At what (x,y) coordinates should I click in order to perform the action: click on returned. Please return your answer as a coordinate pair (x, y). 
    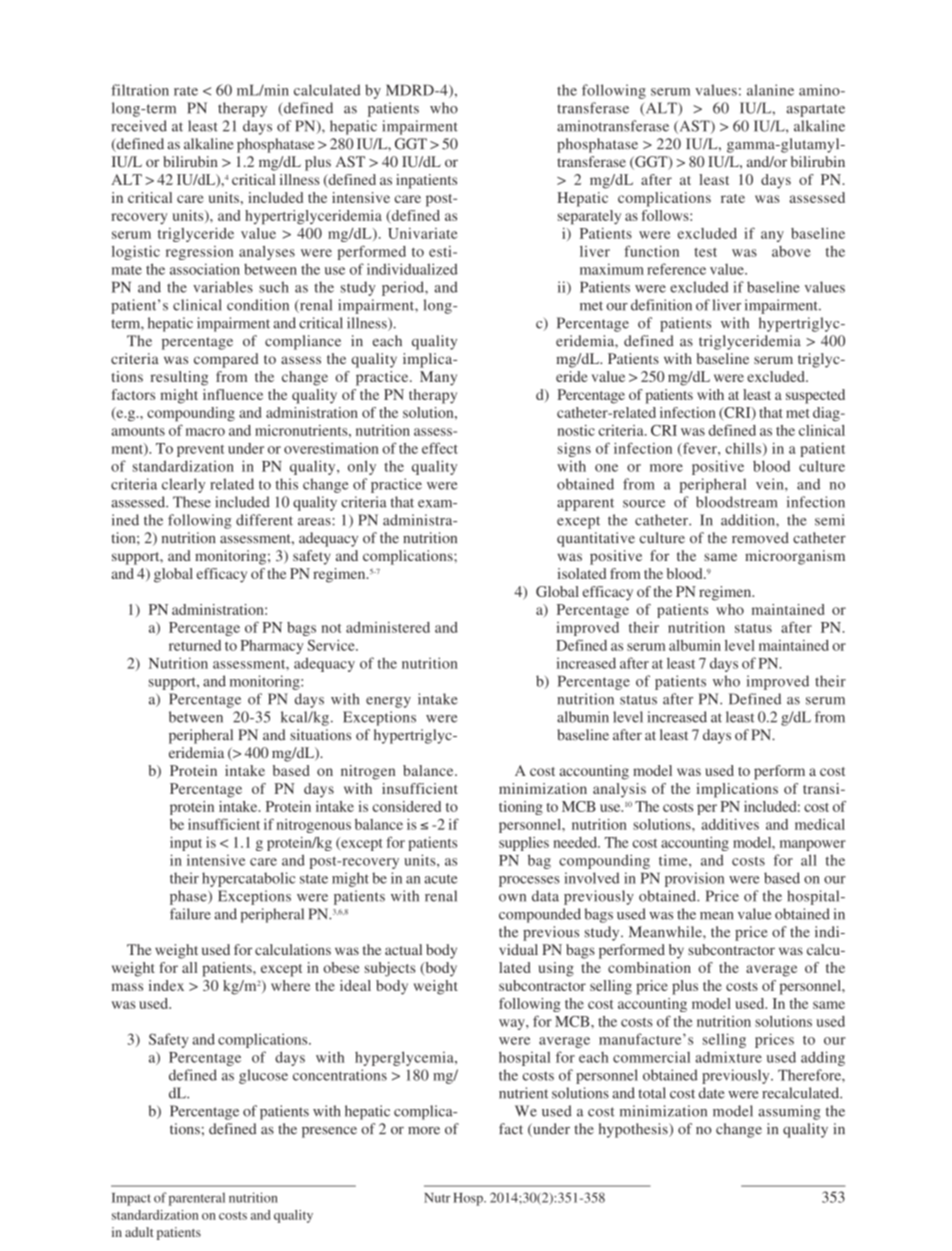
    Looking at the image, I should click on (195, 645).
